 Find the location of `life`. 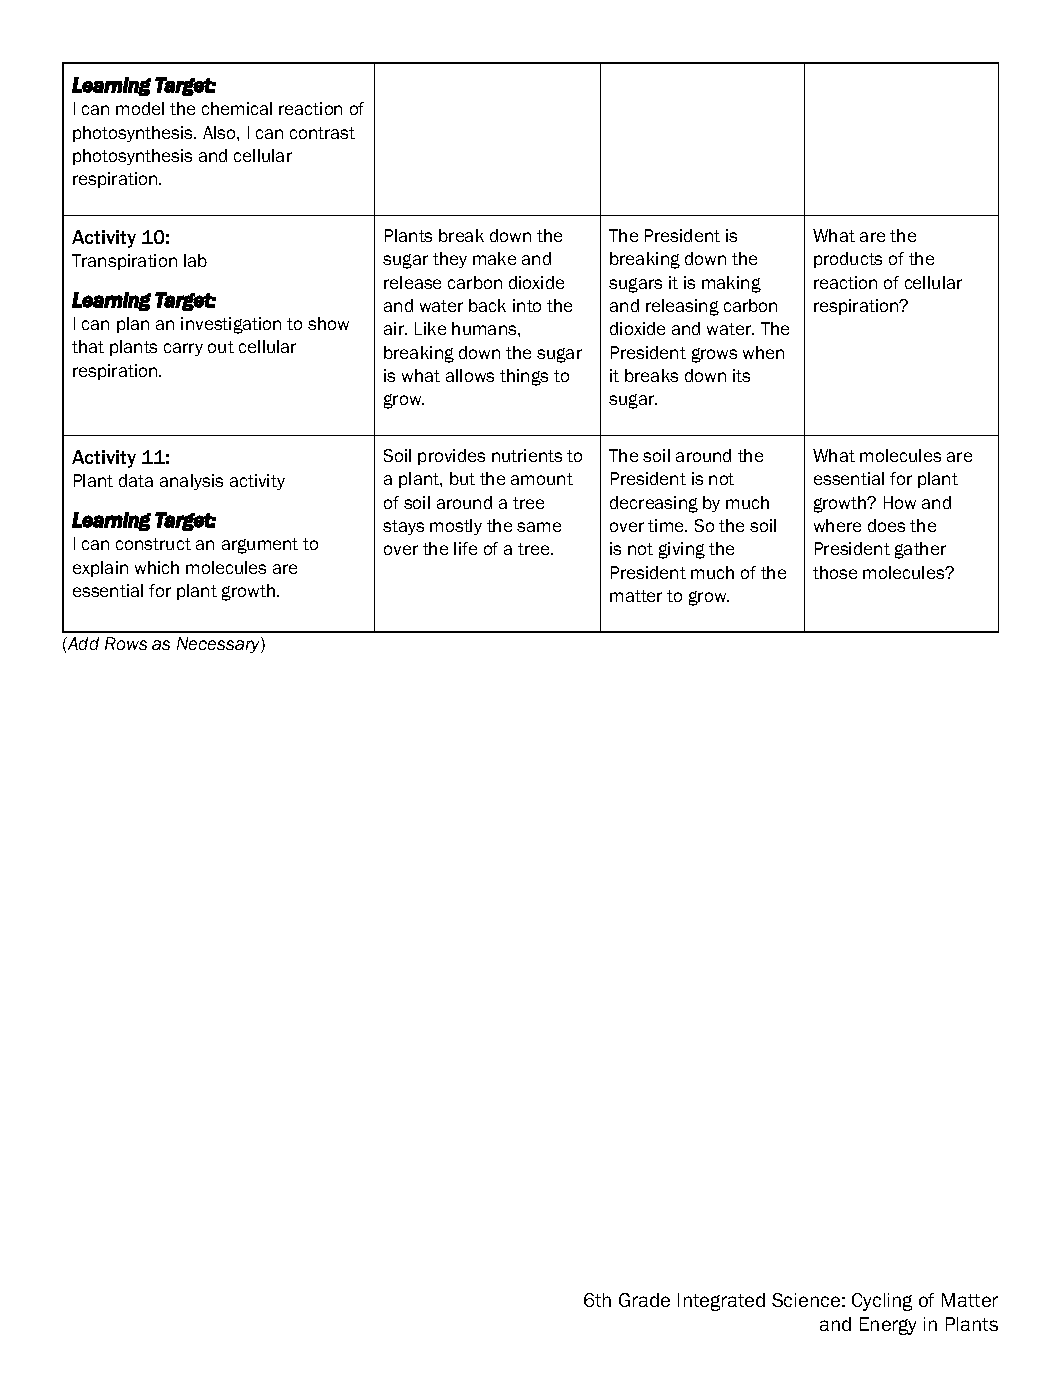

life is located at coordinates (465, 548).
